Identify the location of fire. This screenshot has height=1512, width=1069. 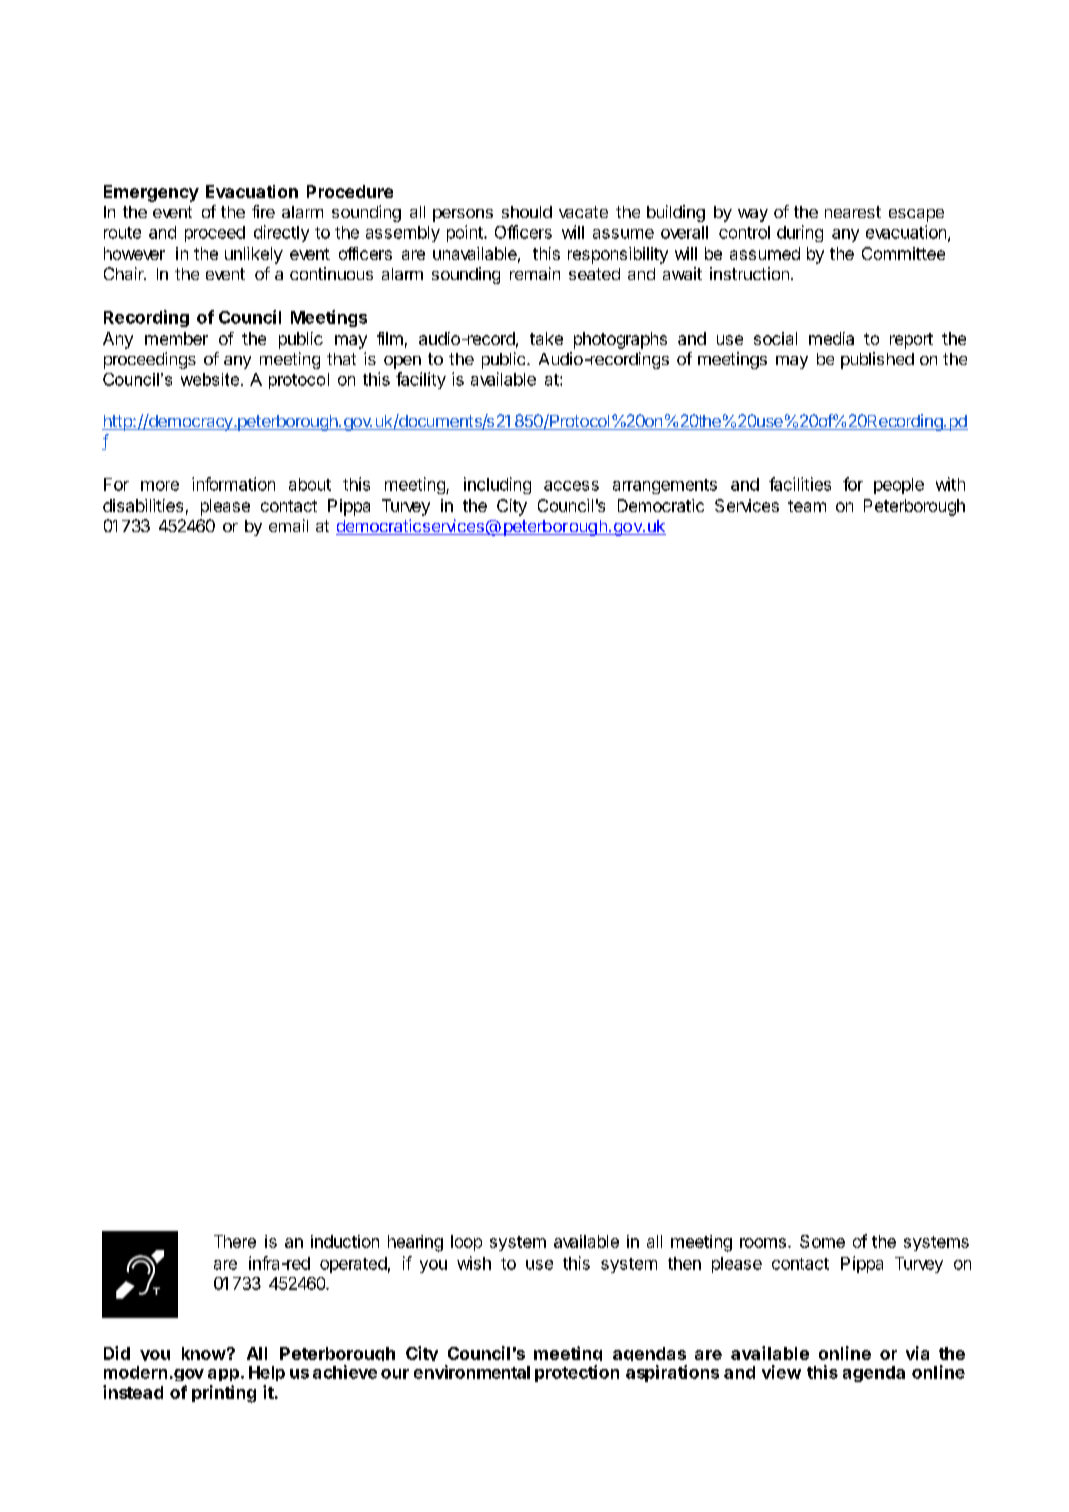
(263, 211).
